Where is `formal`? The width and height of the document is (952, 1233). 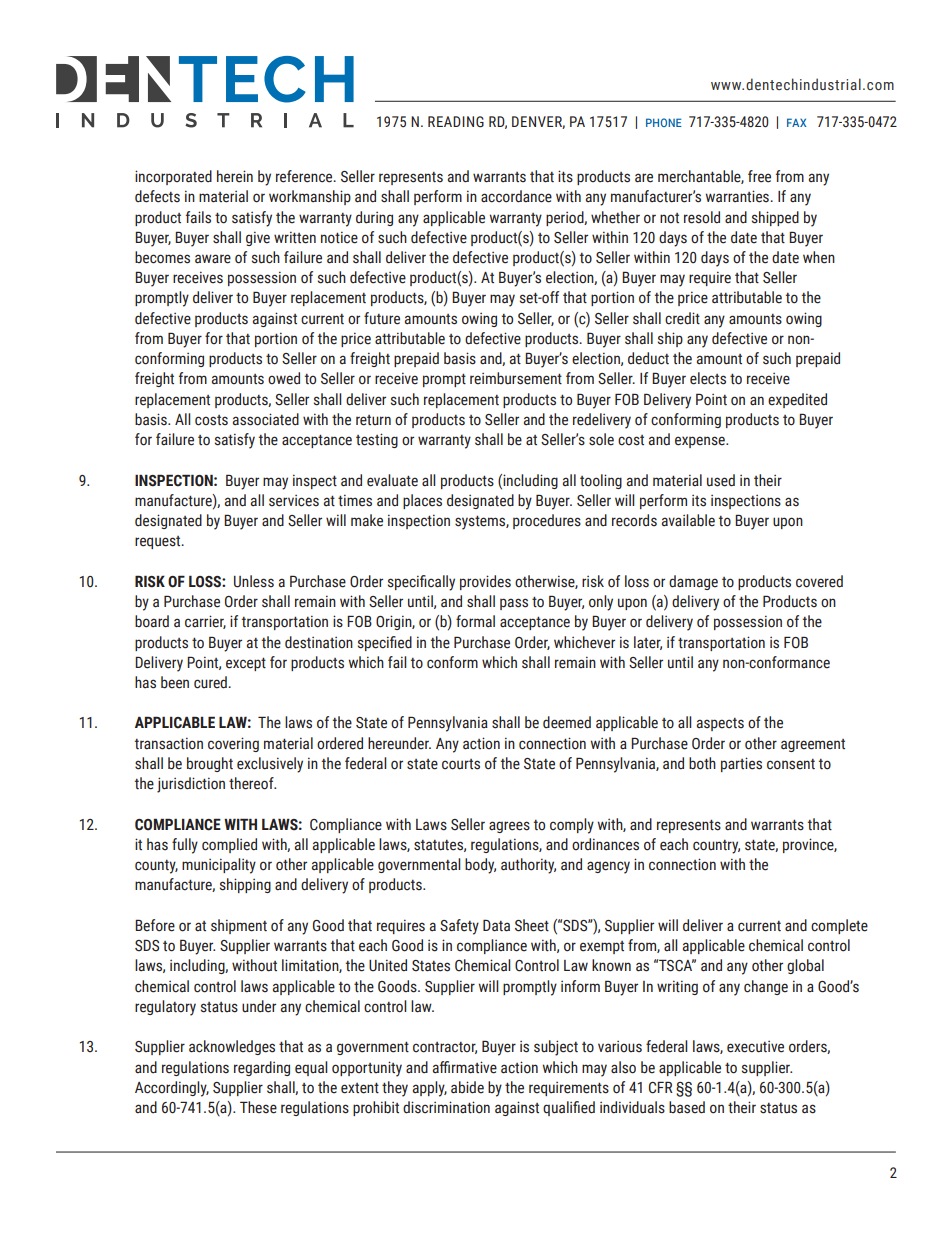
formal is located at coordinates (475, 621).
